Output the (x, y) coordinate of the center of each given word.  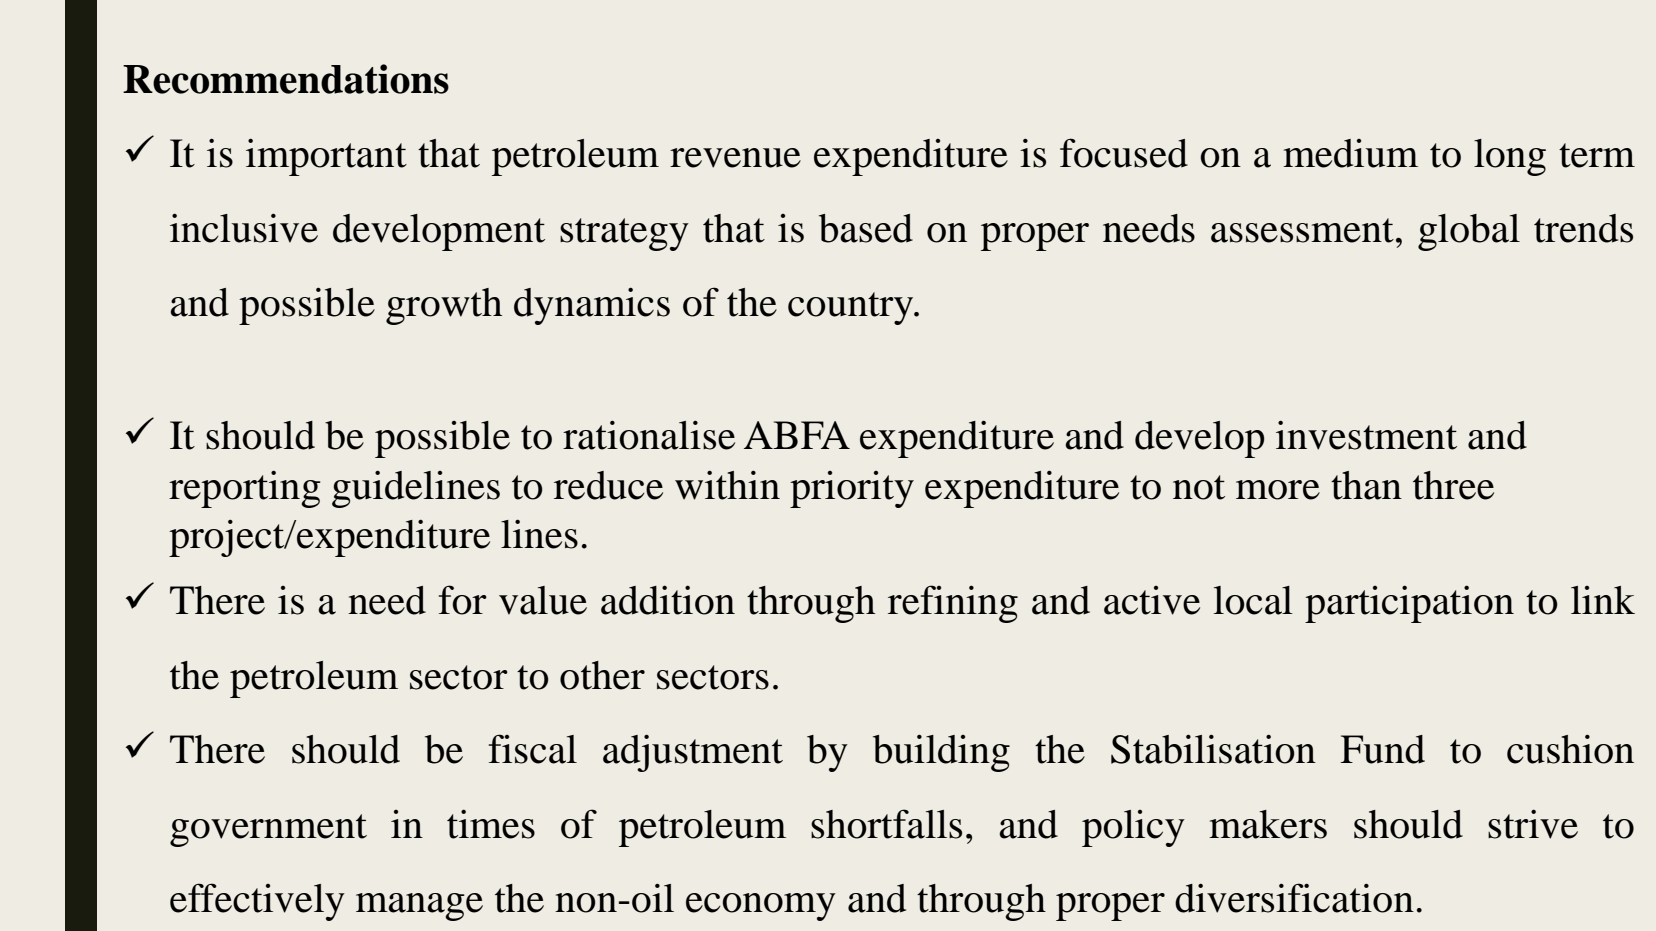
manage (419, 907)
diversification (1294, 898)
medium (1350, 153)
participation (1409, 604)
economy (761, 907)
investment (1366, 435)
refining (953, 604)
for (463, 600)
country (852, 308)
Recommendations (286, 79)
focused (1124, 153)
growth (444, 306)
